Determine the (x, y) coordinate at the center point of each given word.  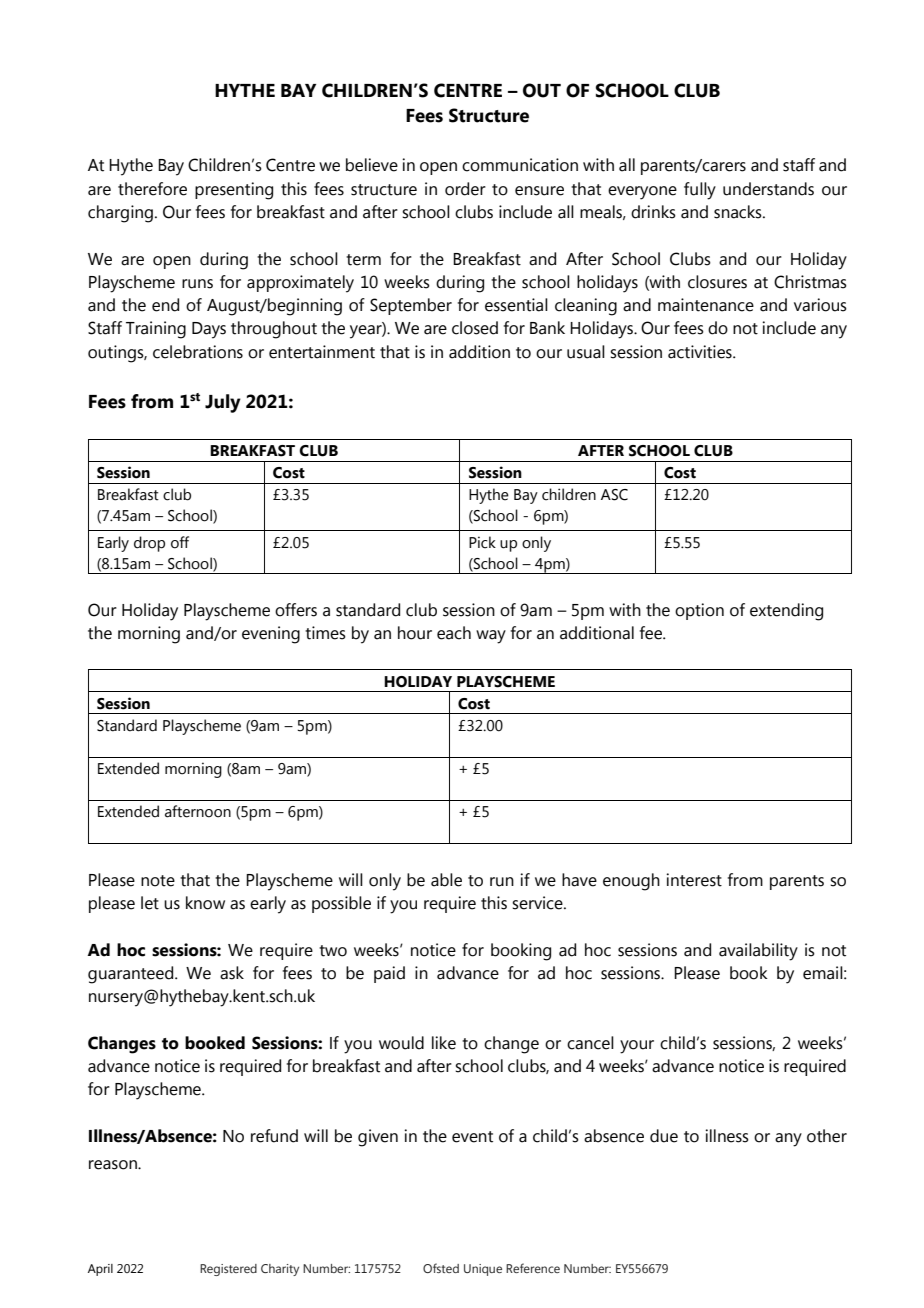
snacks (739, 212)
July (223, 403)
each (454, 633)
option (699, 611)
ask (232, 973)
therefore (152, 189)
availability (758, 952)
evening (271, 635)
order (465, 189)
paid (389, 974)
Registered (228, 1270)
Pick (482, 542)
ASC (614, 495)
